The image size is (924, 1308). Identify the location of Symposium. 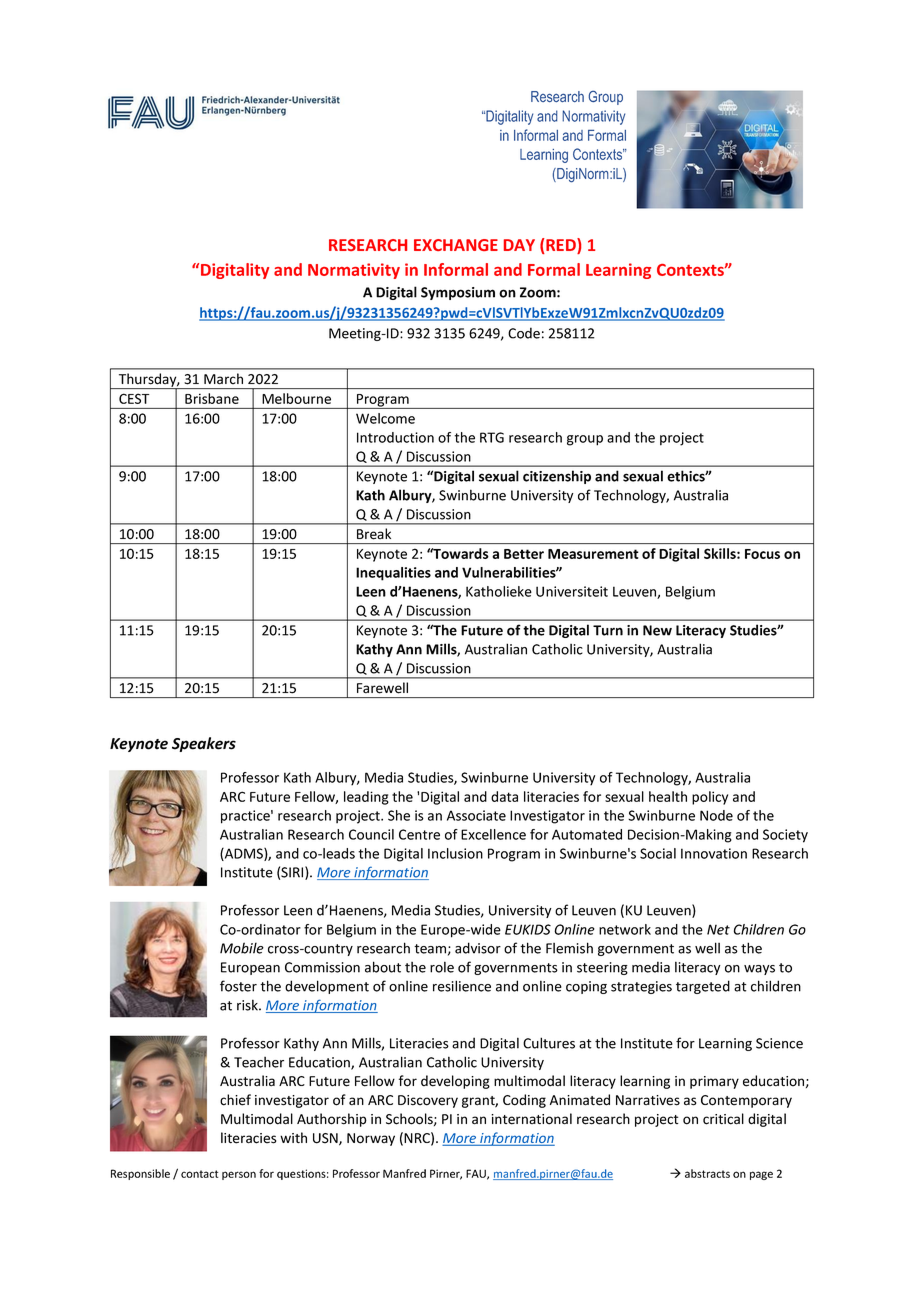
(458, 293).
